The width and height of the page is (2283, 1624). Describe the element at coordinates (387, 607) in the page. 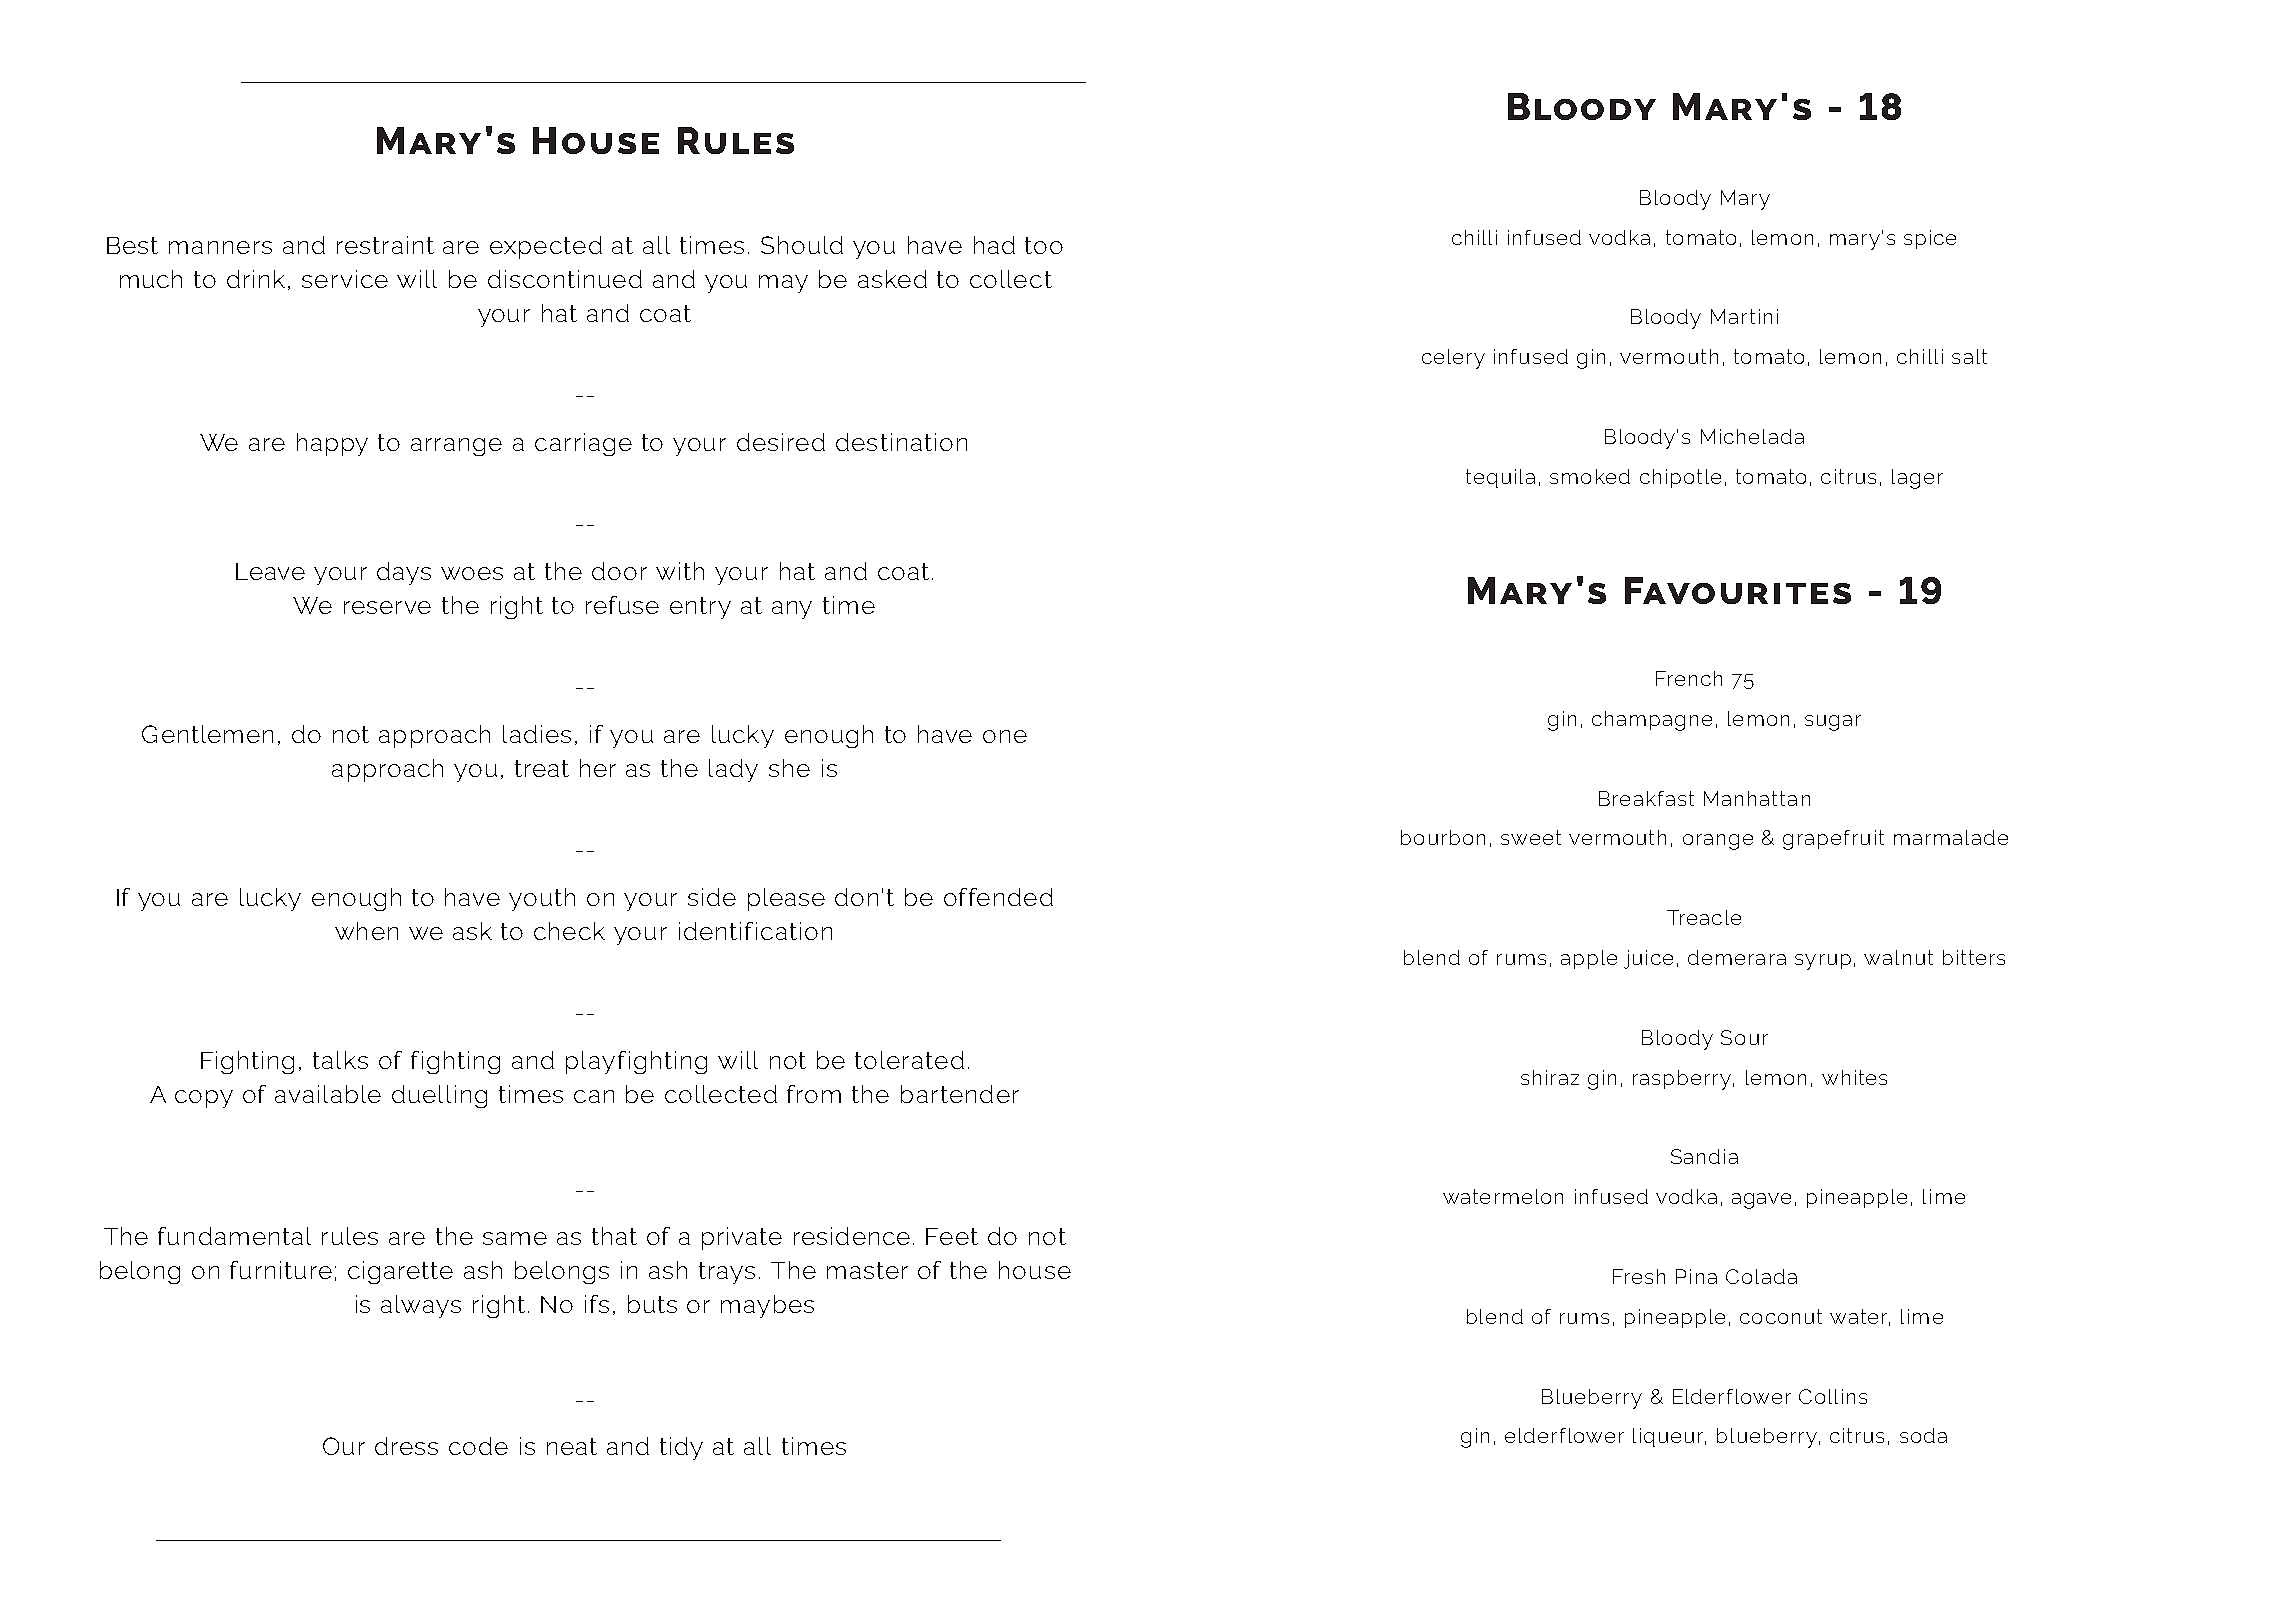

I see `reserve` at that location.
